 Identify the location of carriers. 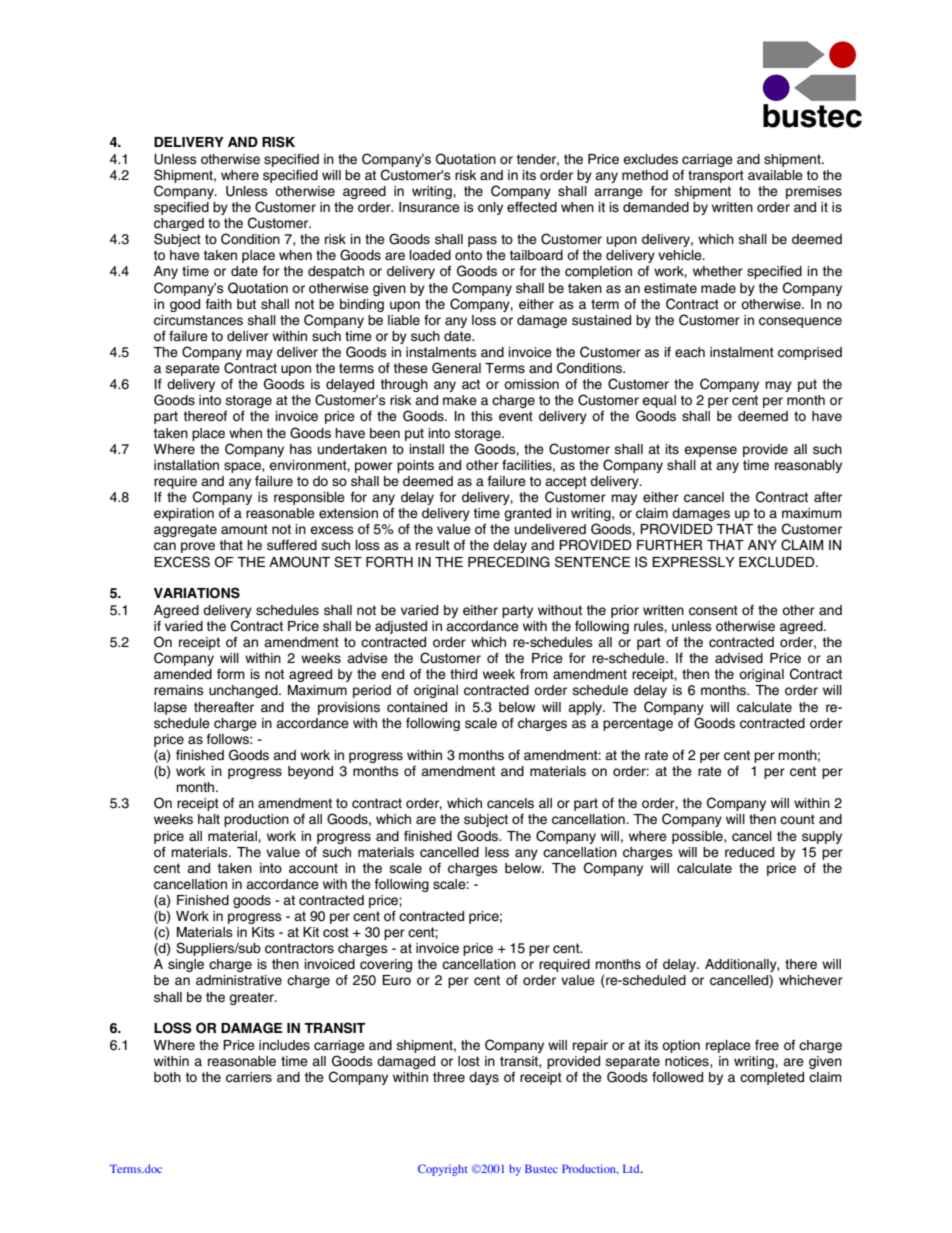
(249, 1077).
